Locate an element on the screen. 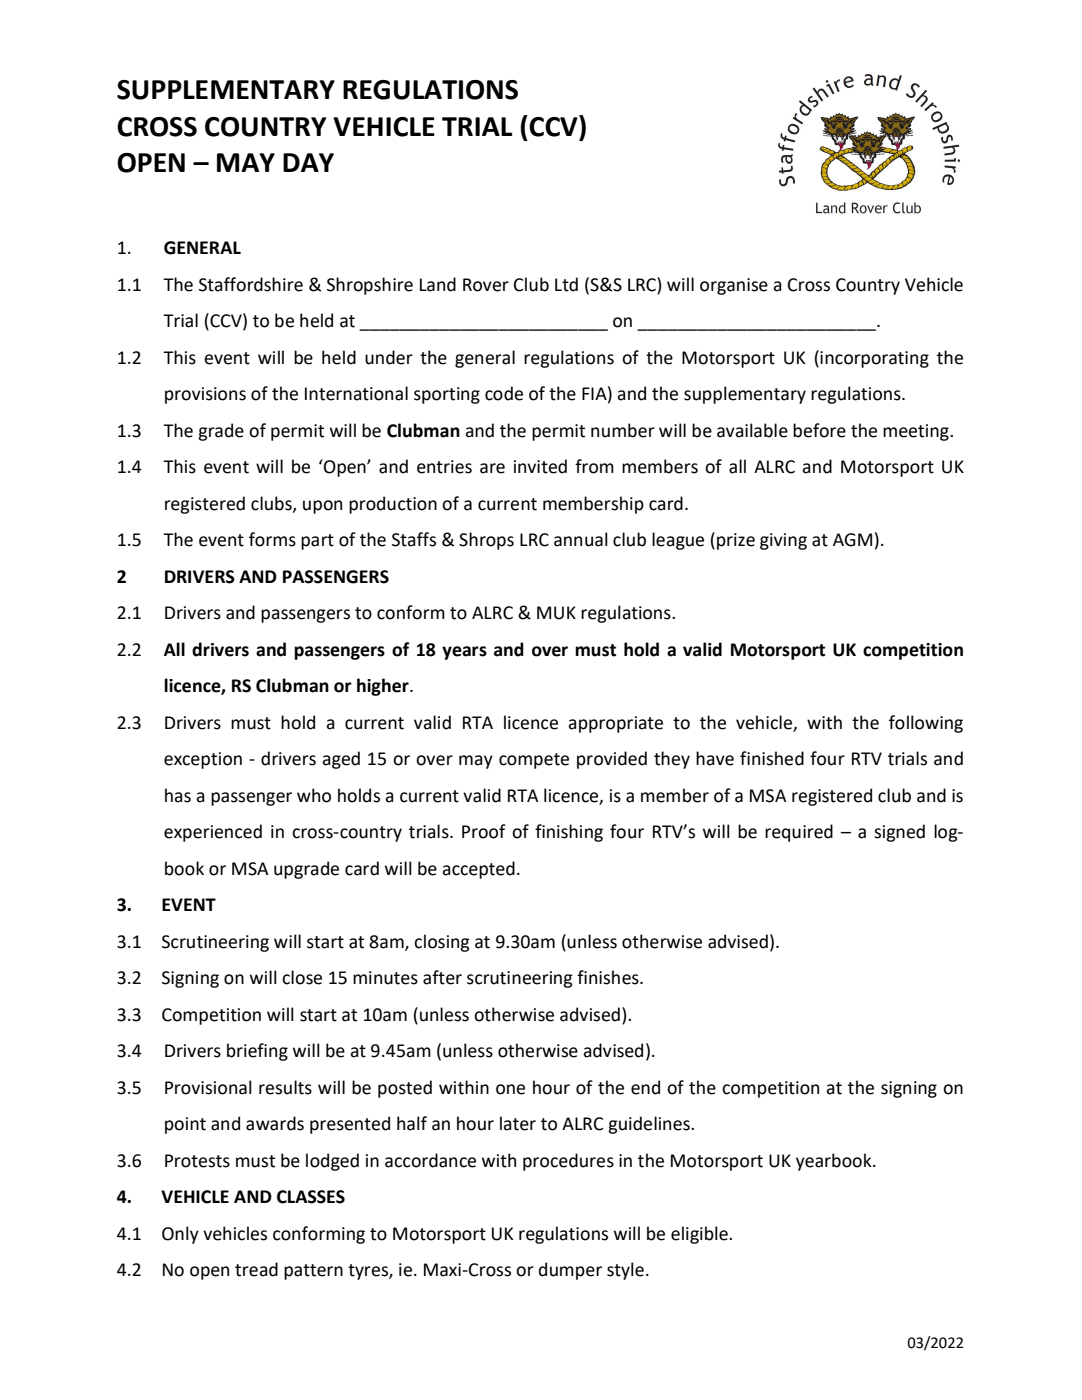 The image size is (1082, 1400). tread is located at coordinates (256, 1269).
